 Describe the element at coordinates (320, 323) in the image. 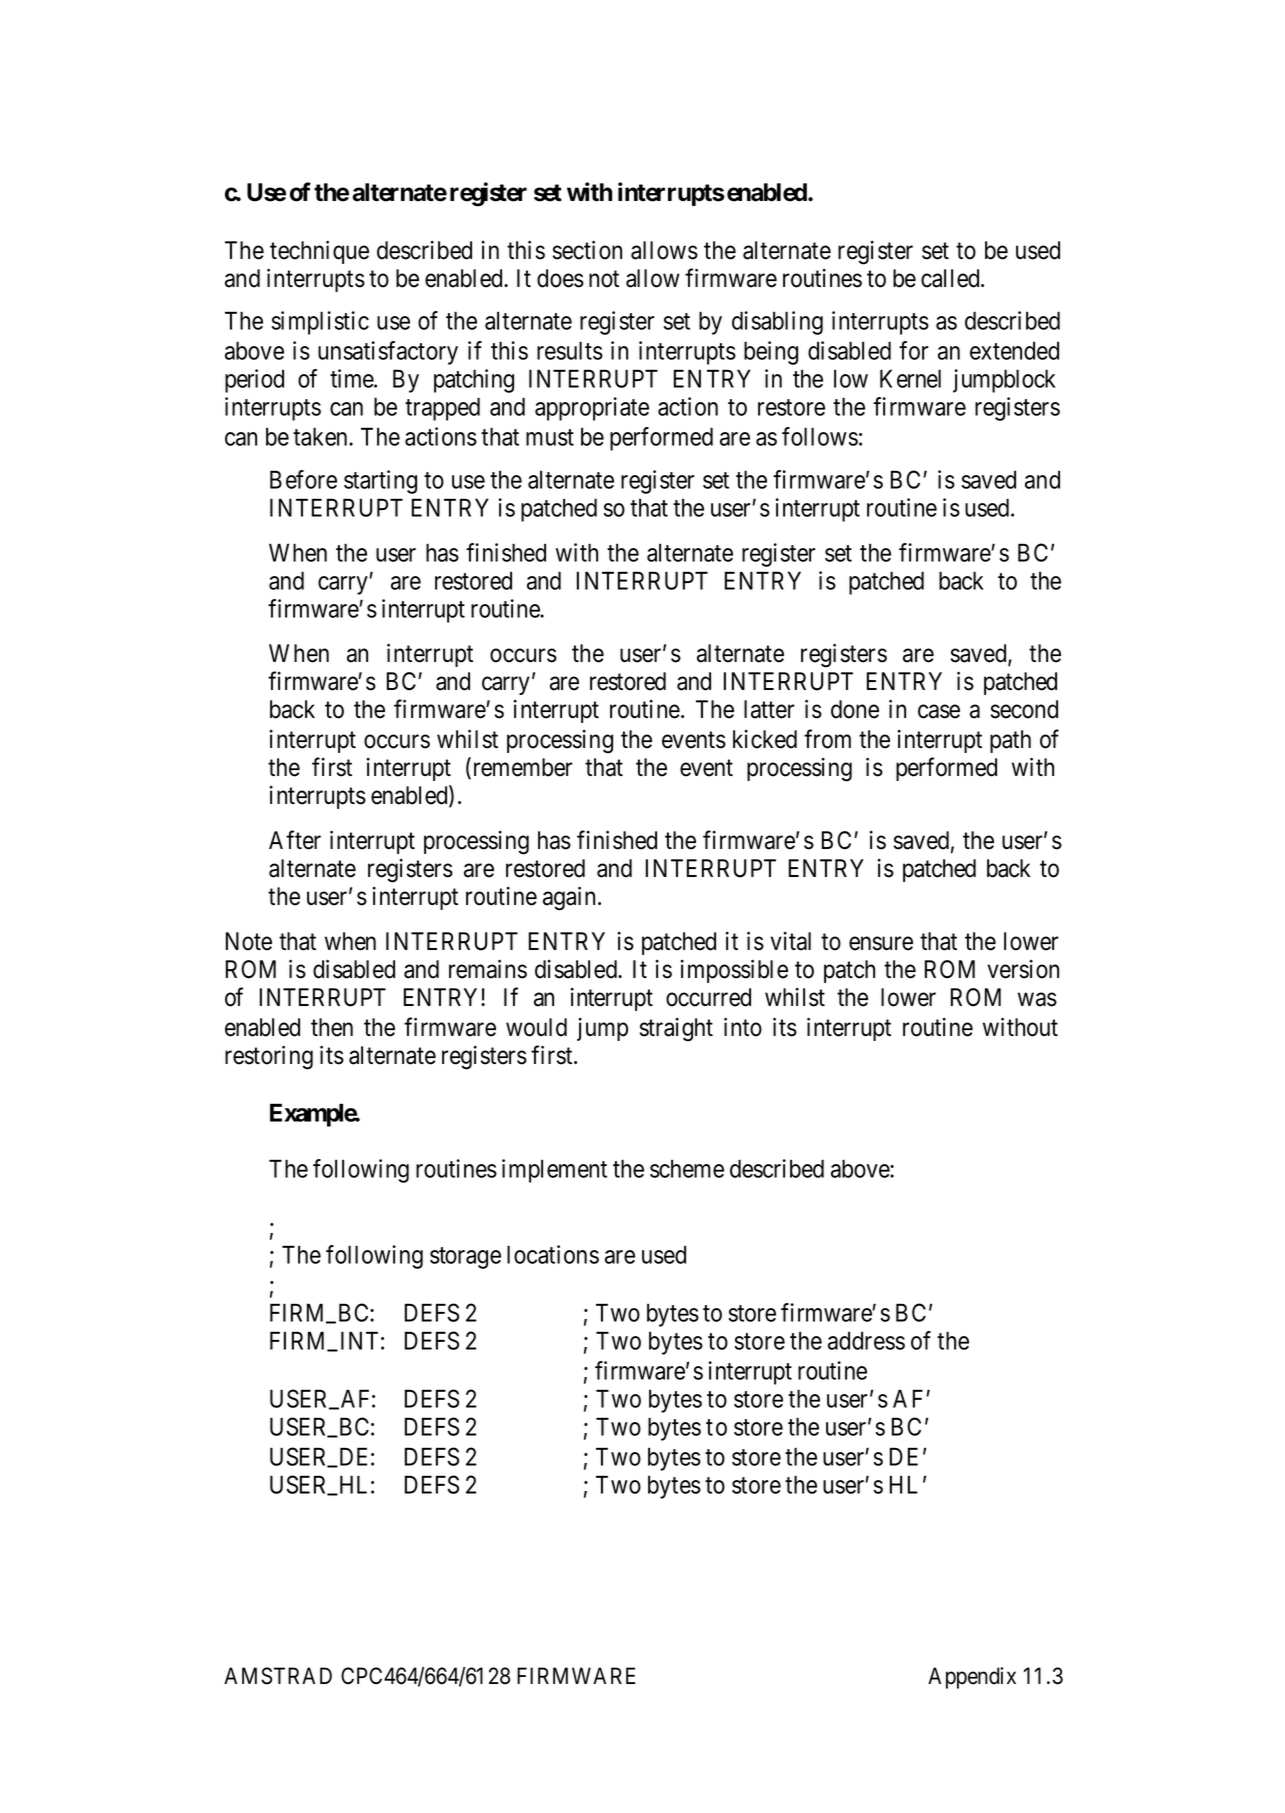

I see `simplistic` at that location.
